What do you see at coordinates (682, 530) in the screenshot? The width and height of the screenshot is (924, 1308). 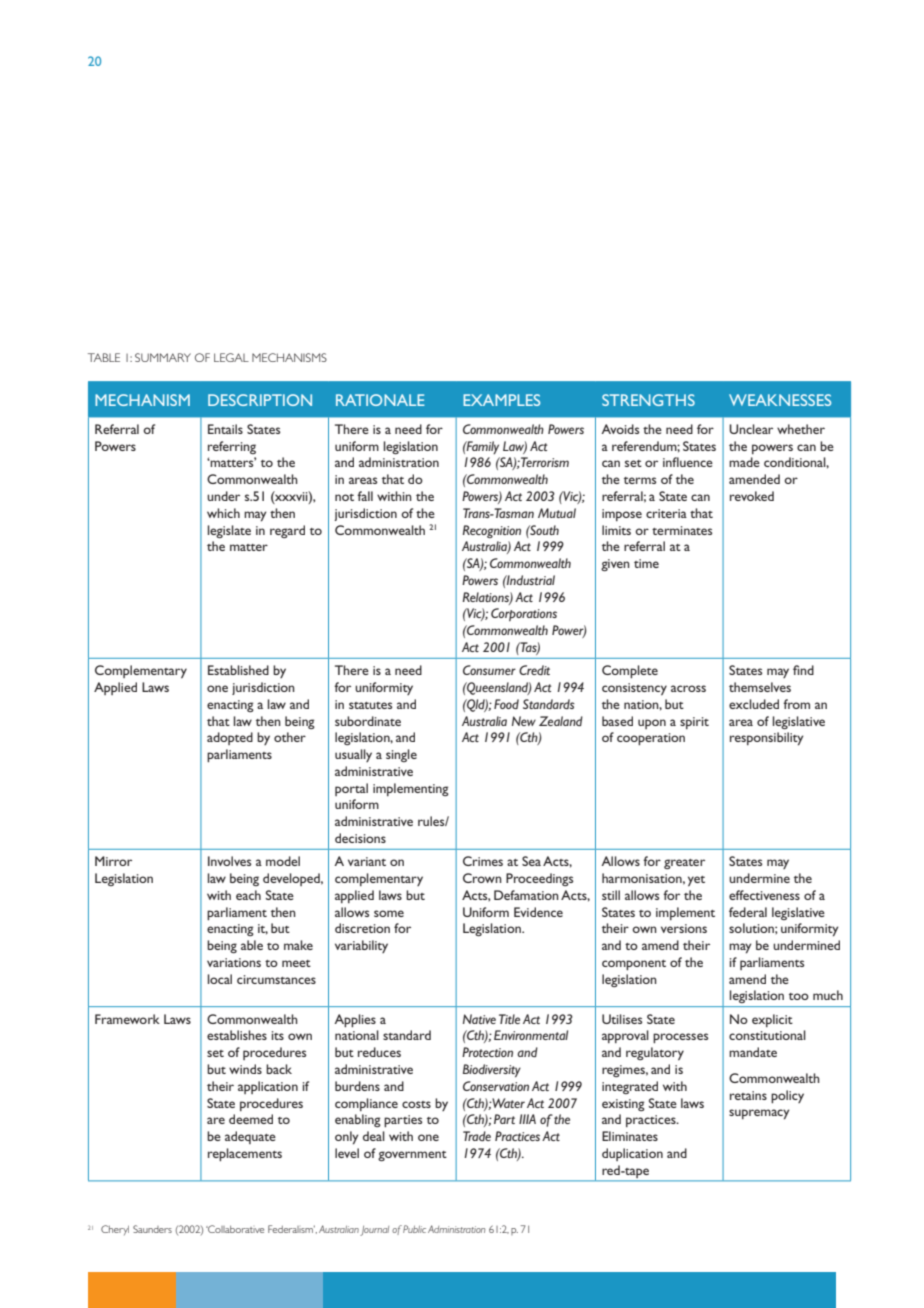 I see `terminates` at bounding box center [682, 530].
